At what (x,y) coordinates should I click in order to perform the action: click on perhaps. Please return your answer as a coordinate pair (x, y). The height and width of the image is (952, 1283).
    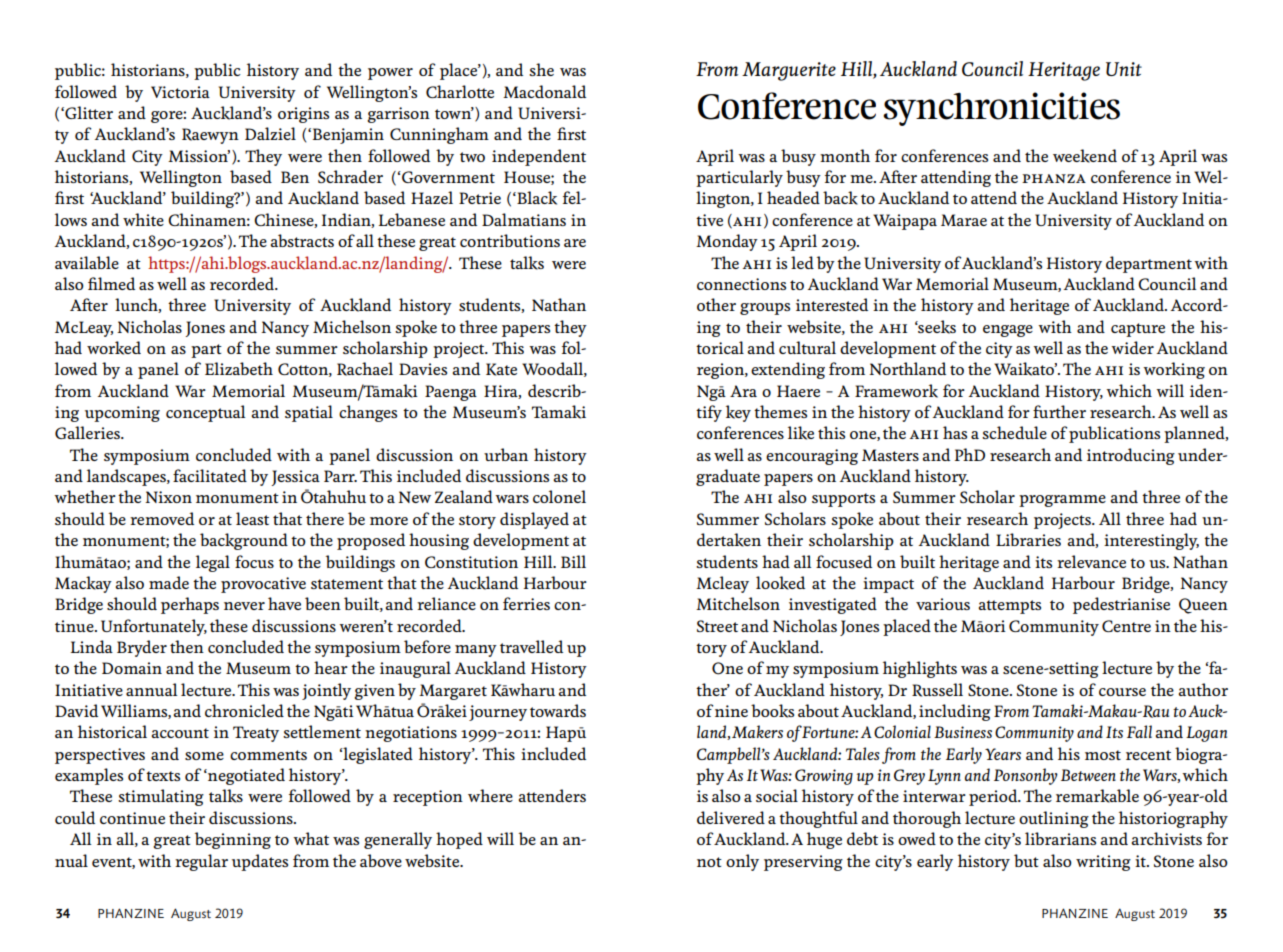
    Looking at the image, I should click on (190, 605).
